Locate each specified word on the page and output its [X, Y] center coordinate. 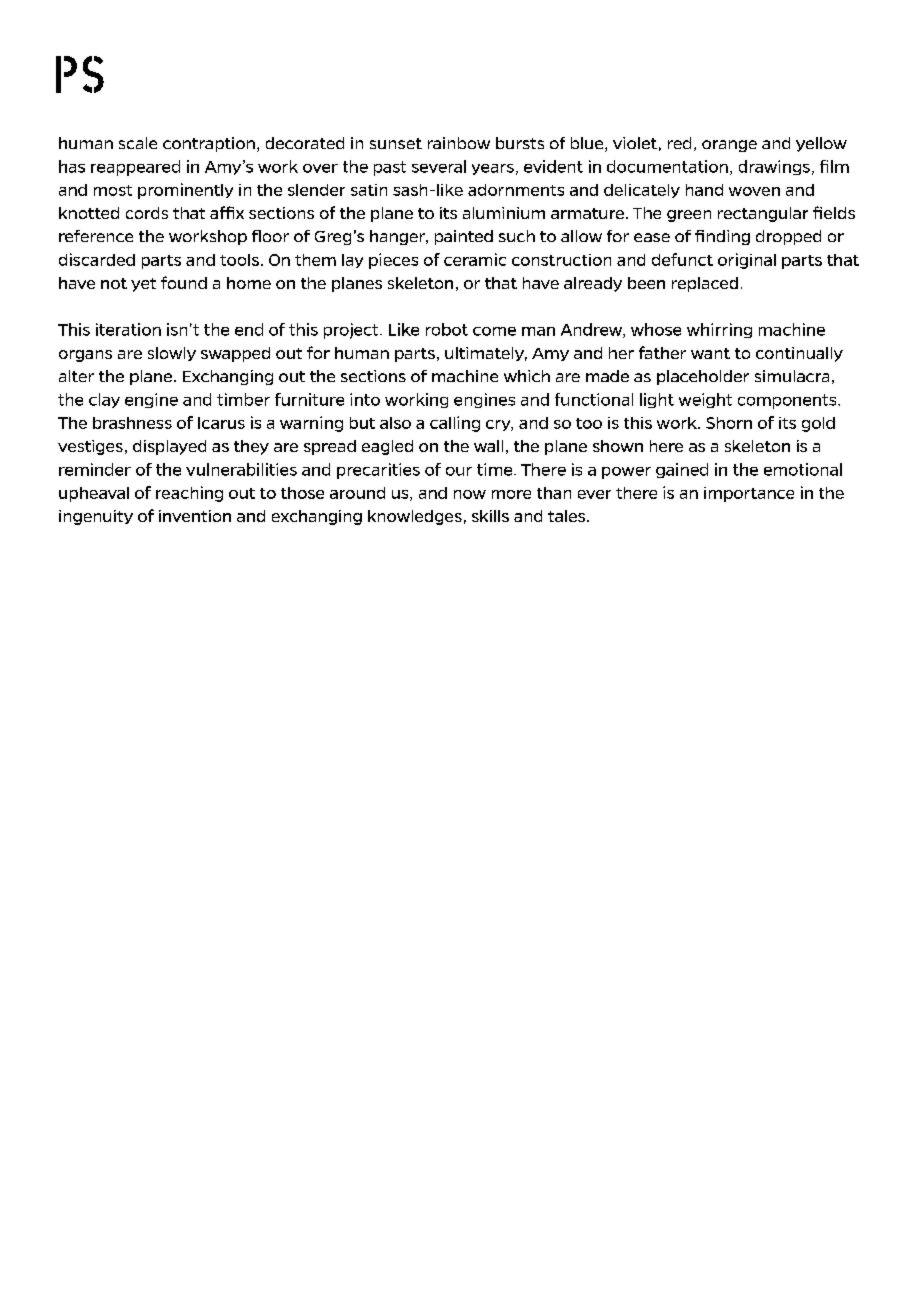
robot [447, 329]
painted [464, 237]
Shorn [729, 423]
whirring [719, 330]
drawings [774, 167]
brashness [132, 423]
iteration [128, 329]
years [493, 169]
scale [138, 143]
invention [195, 516]
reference [96, 236]
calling [455, 424]
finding [722, 237]
